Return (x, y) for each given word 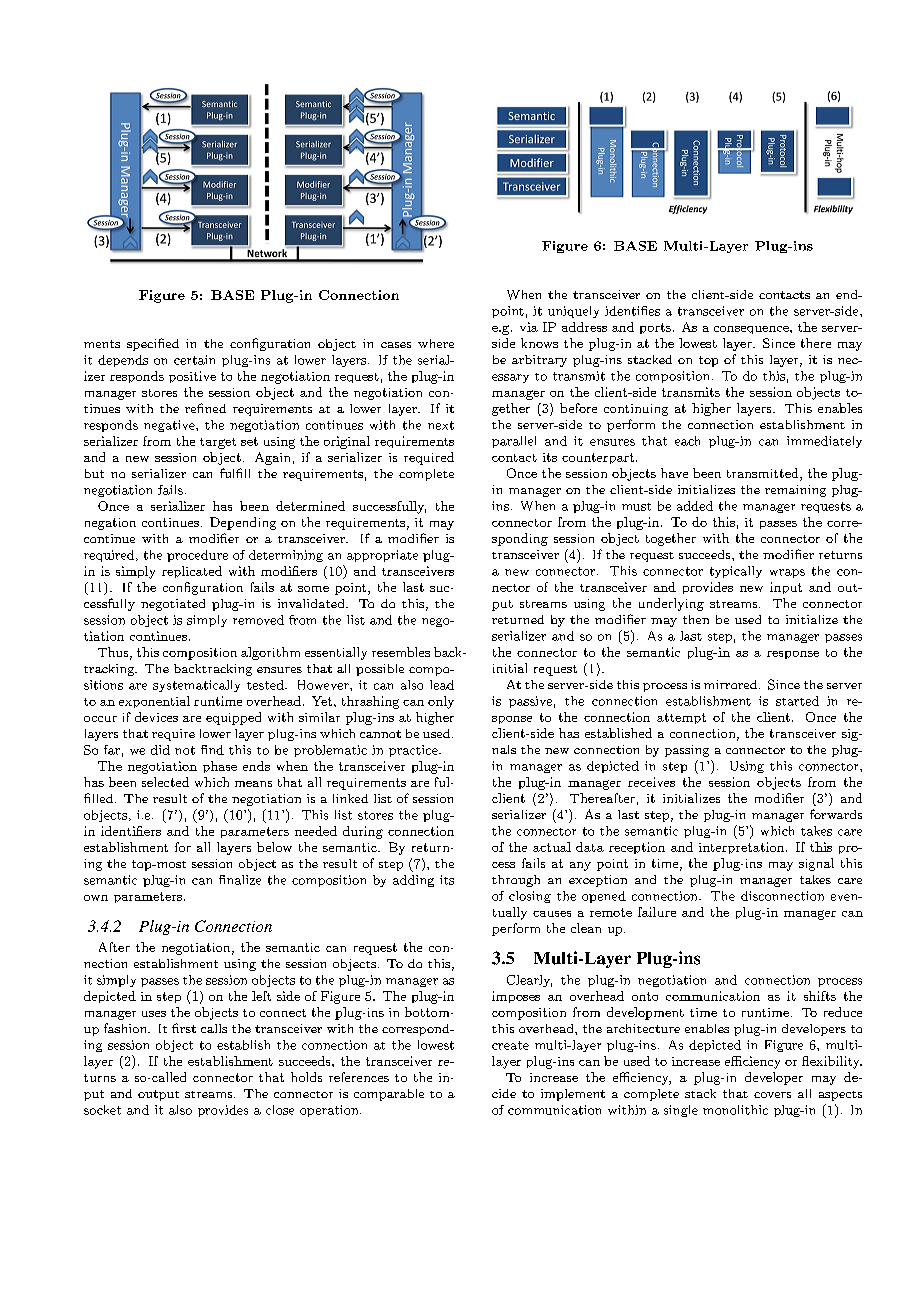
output (158, 1095)
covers (772, 1095)
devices (156, 717)
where (436, 343)
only (441, 702)
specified (153, 344)
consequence (752, 330)
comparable (389, 1095)
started (797, 701)
